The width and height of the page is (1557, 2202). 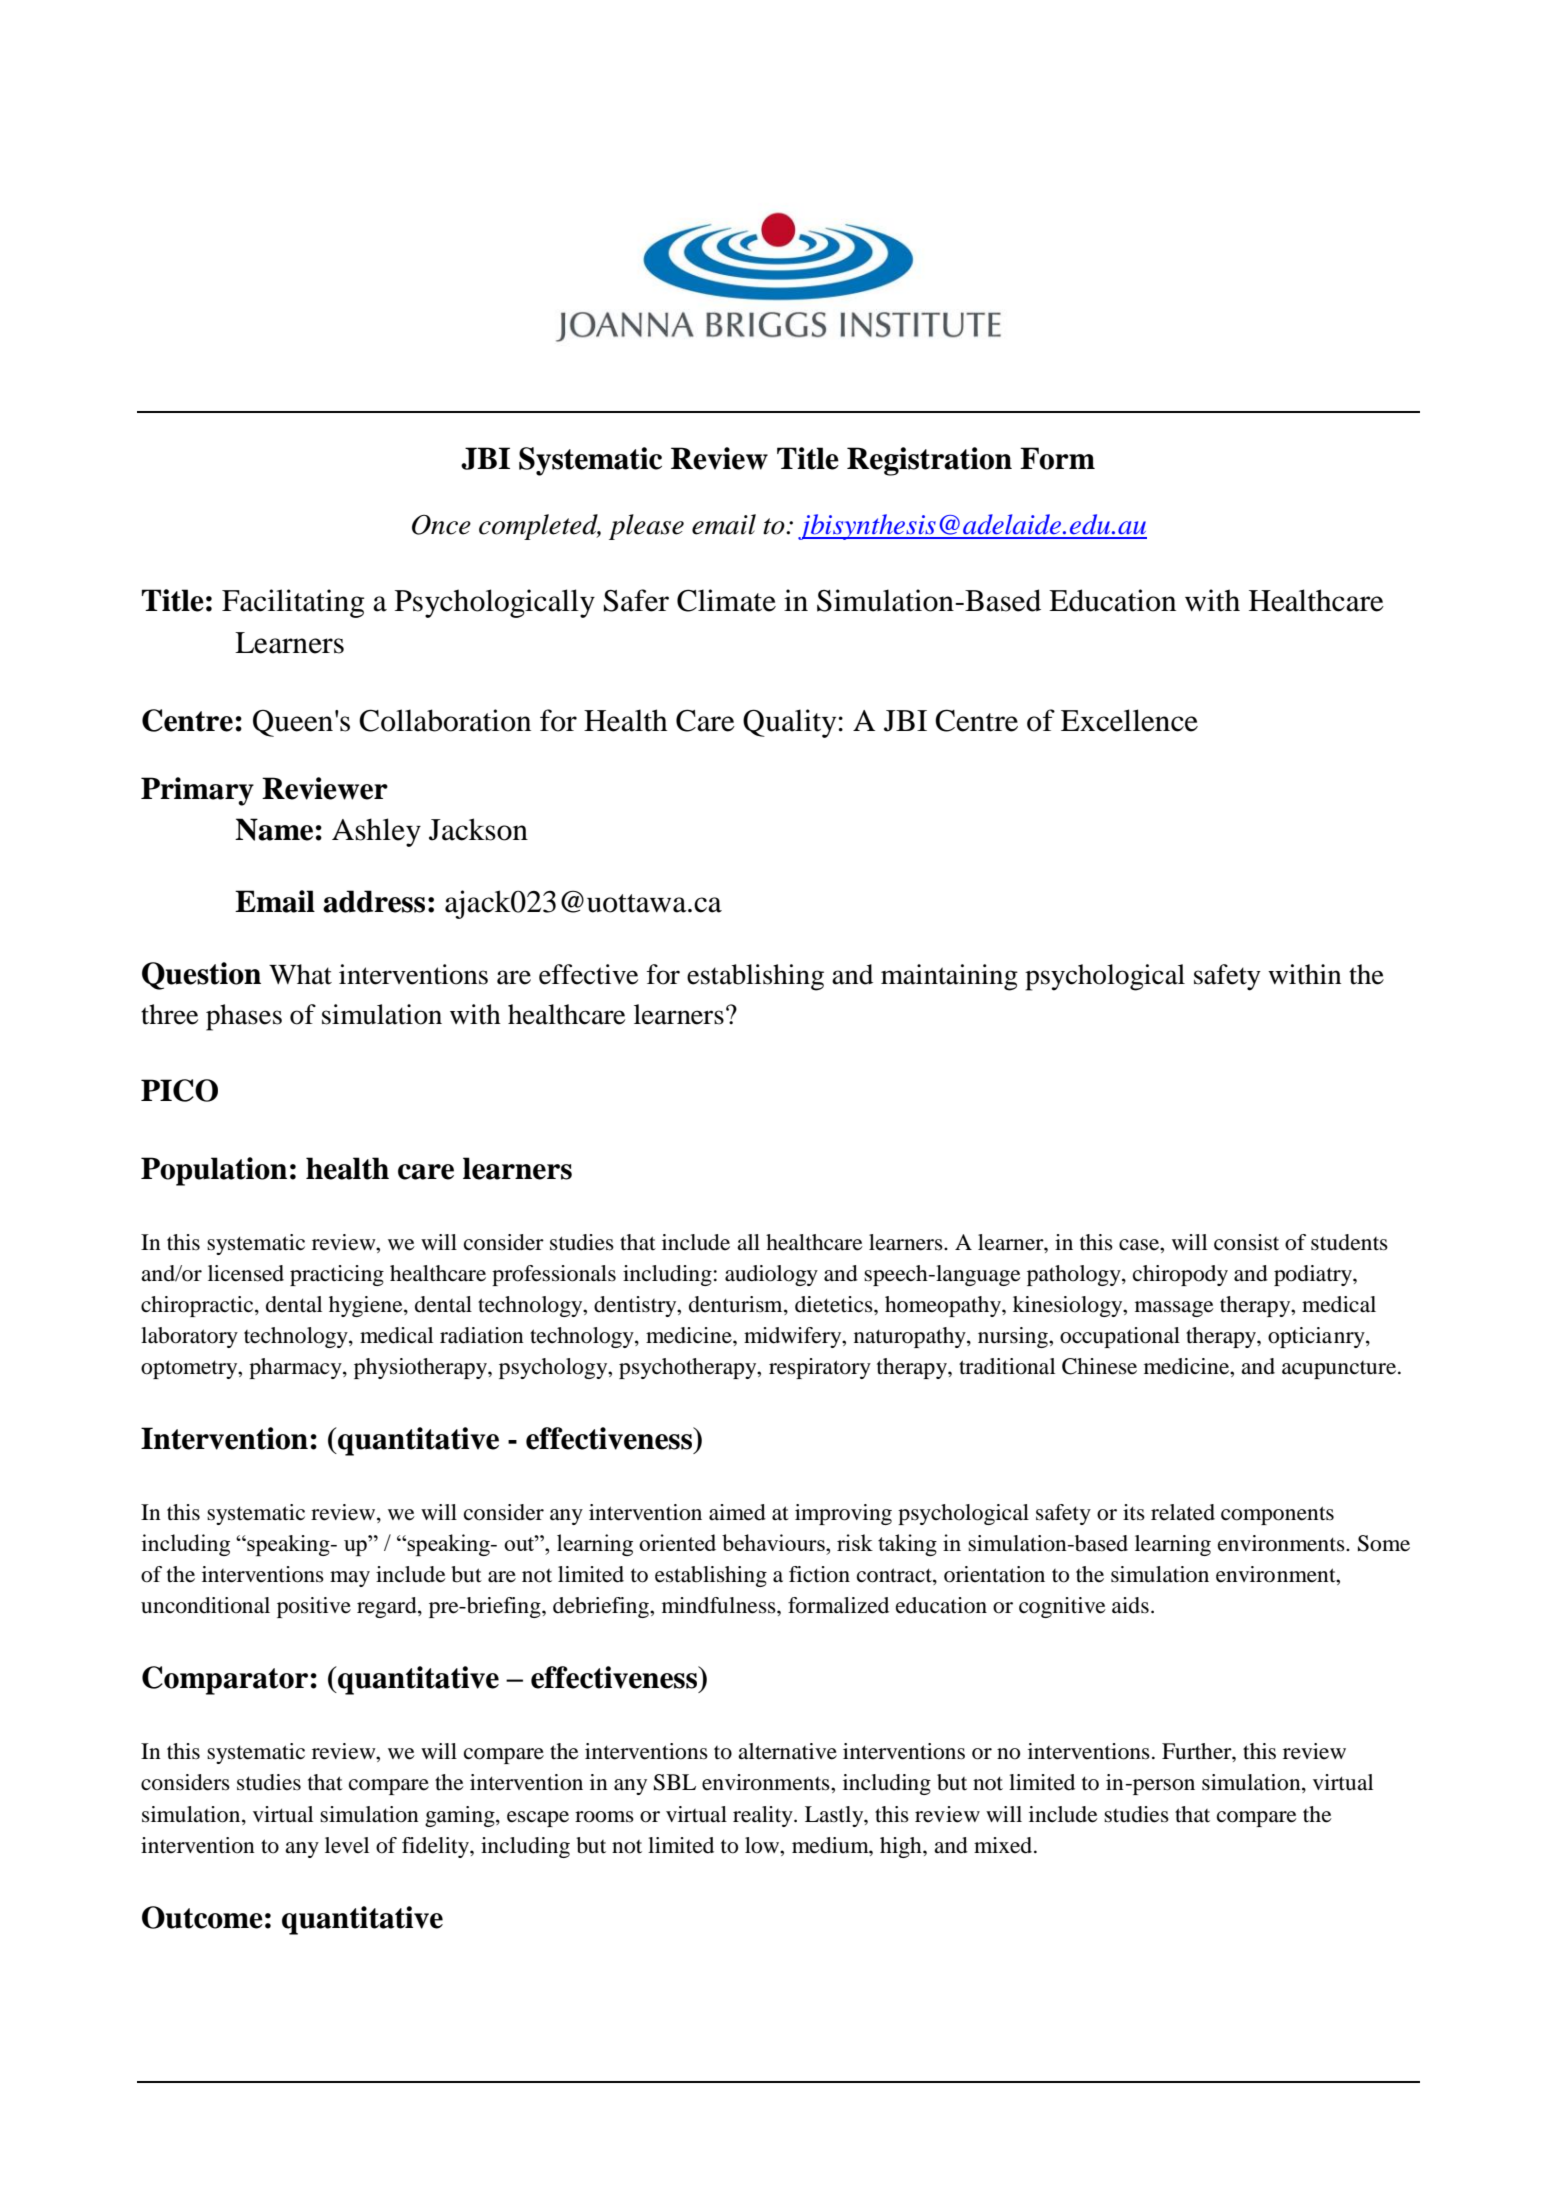 I want to click on low, so click(x=763, y=1845).
